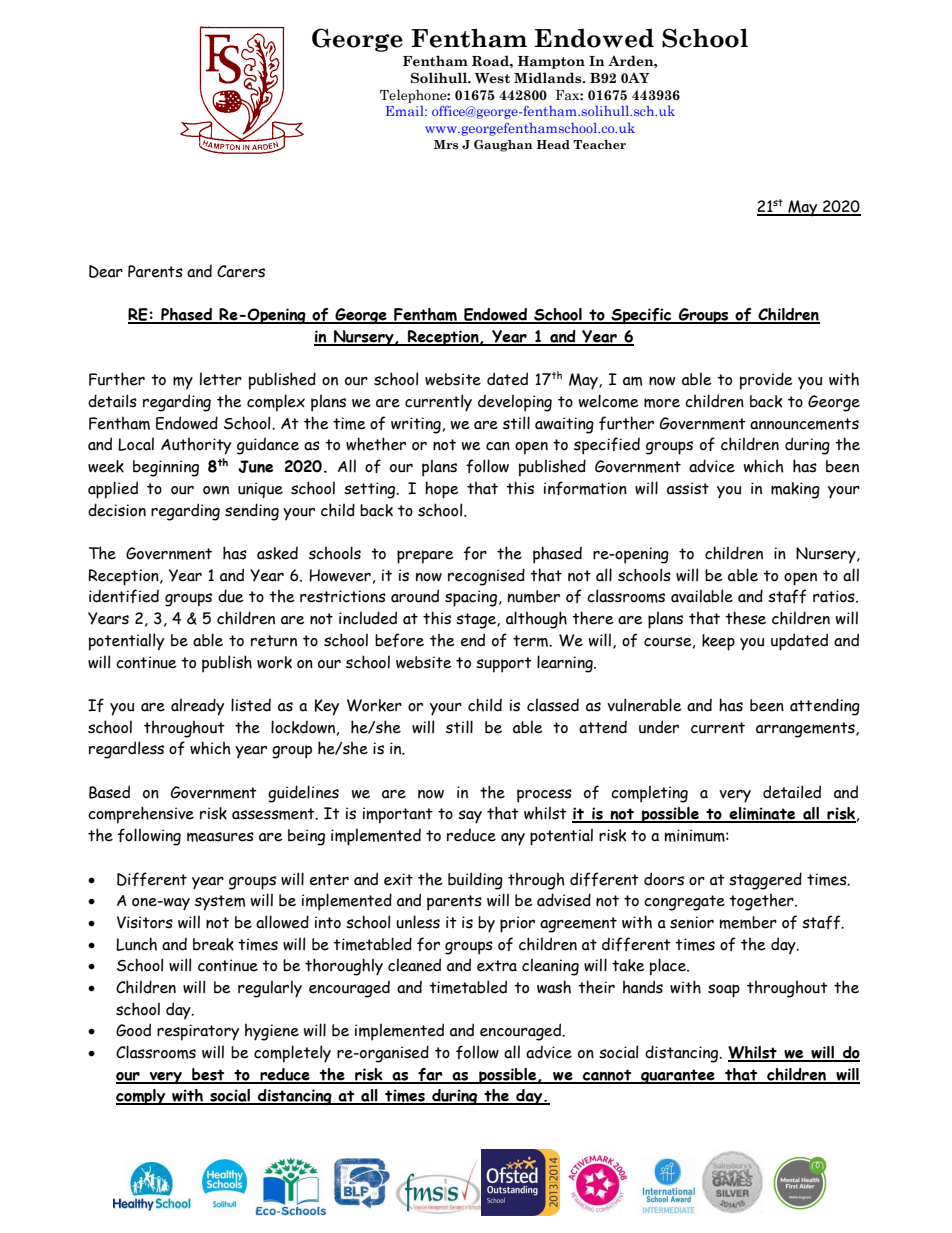 The image size is (952, 1233). Describe the element at coordinates (231, 596) in the page. I see `due` at that location.
